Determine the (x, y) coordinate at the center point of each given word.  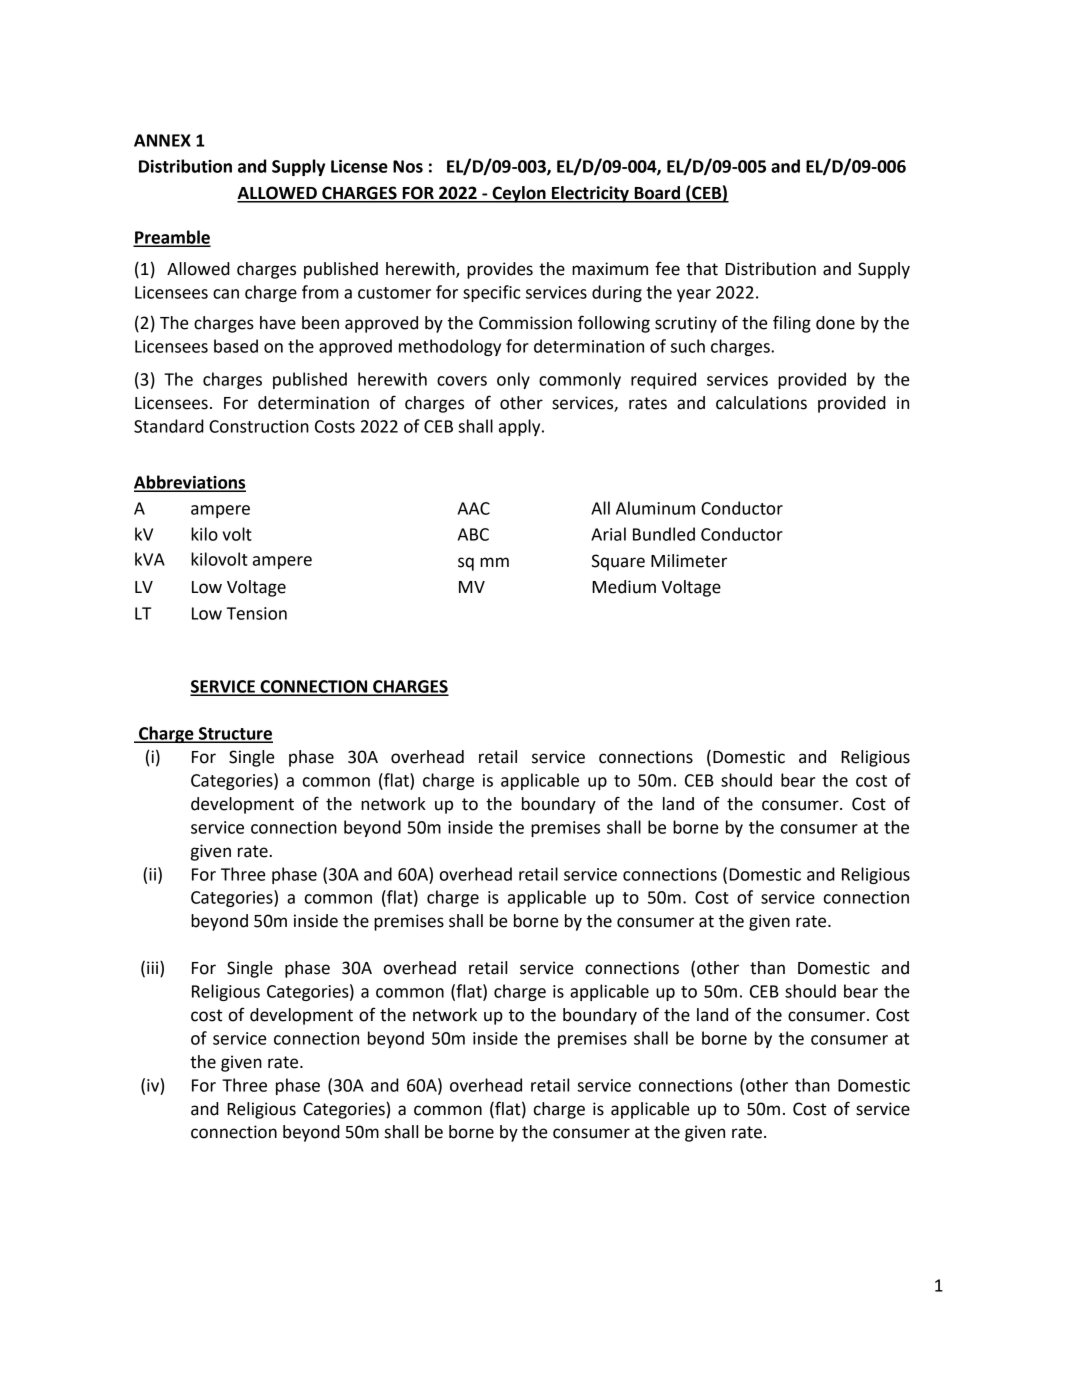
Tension (257, 613)
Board (657, 194)
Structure (235, 734)
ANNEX (162, 140)
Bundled (664, 534)
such (688, 346)
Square (618, 562)
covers (462, 381)
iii (154, 969)
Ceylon (519, 194)
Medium (624, 587)
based (236, 346)
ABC (473, 534)
